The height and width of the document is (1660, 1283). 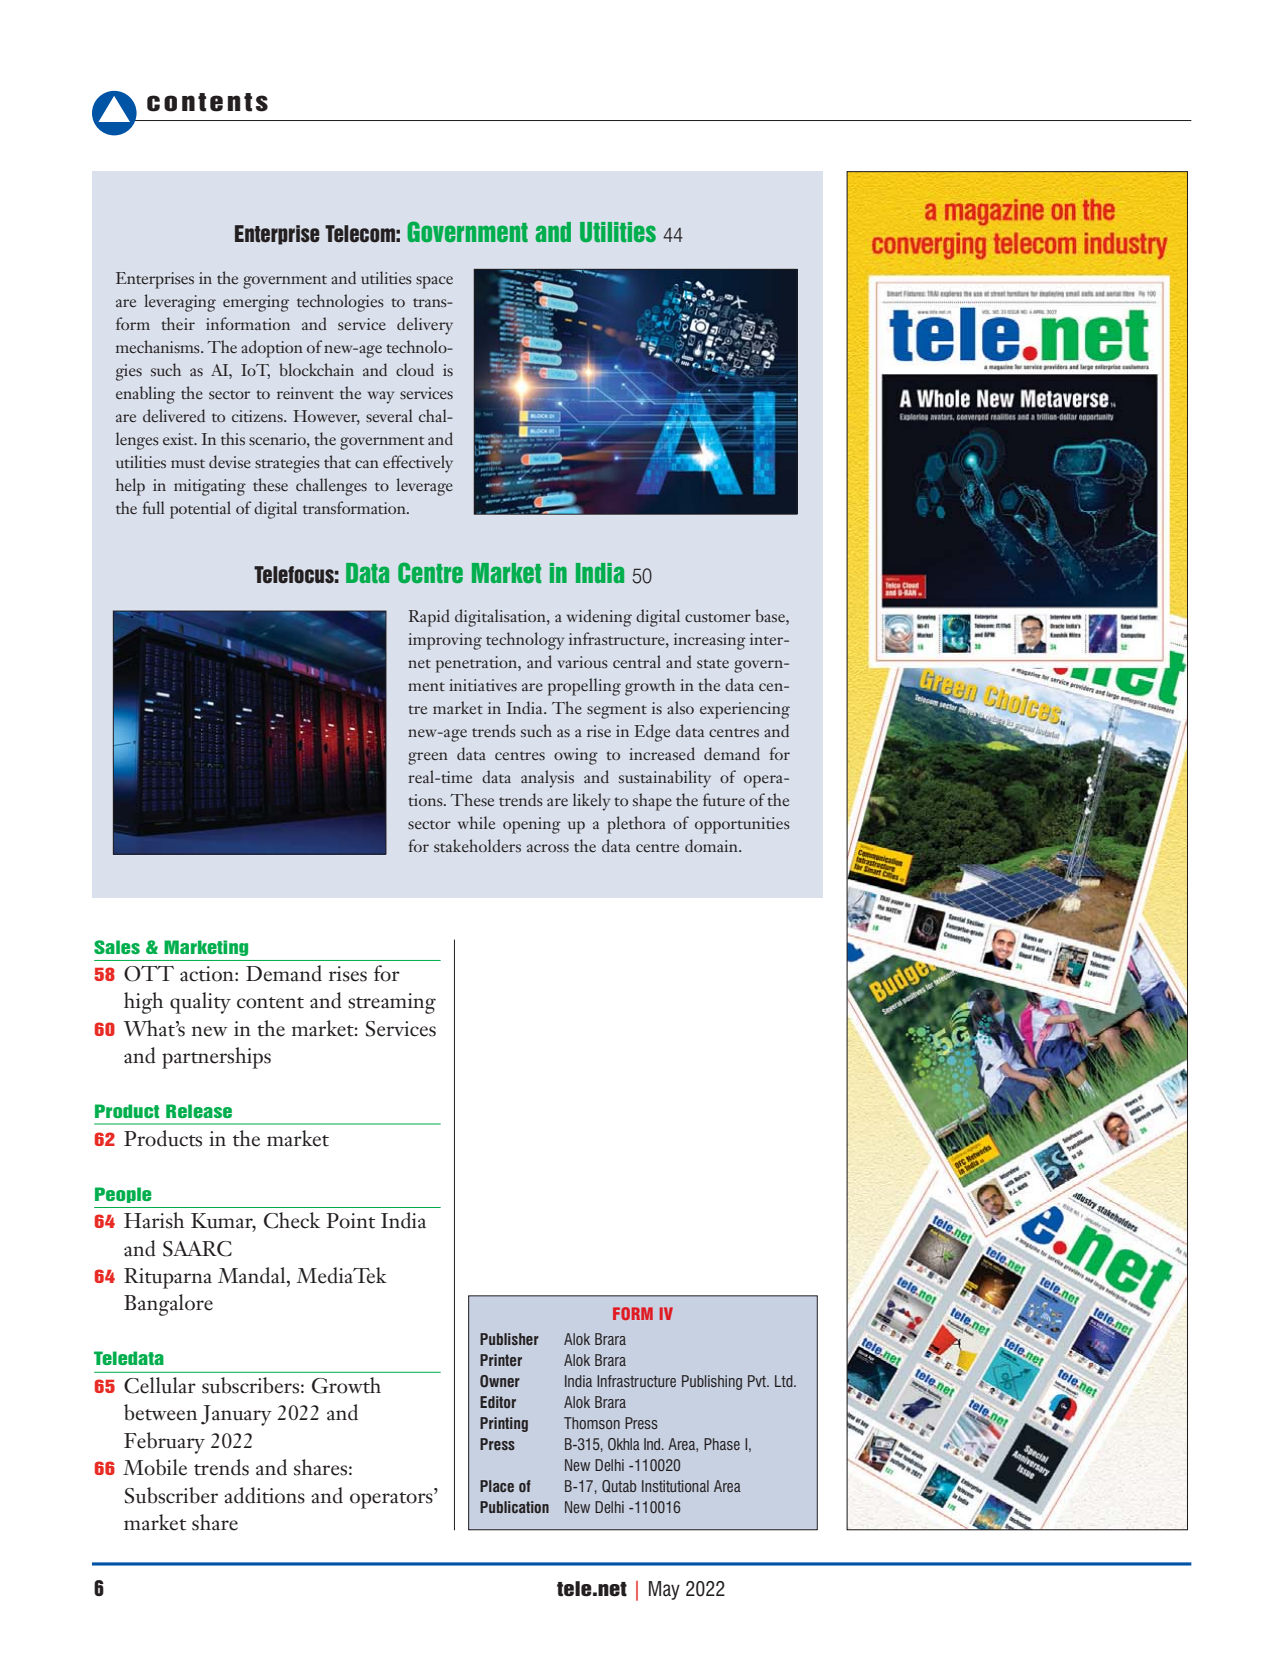 What do you see at coordinates (180, 303) in the document?
I see `leveraging` at bounding box center [180, 303].
